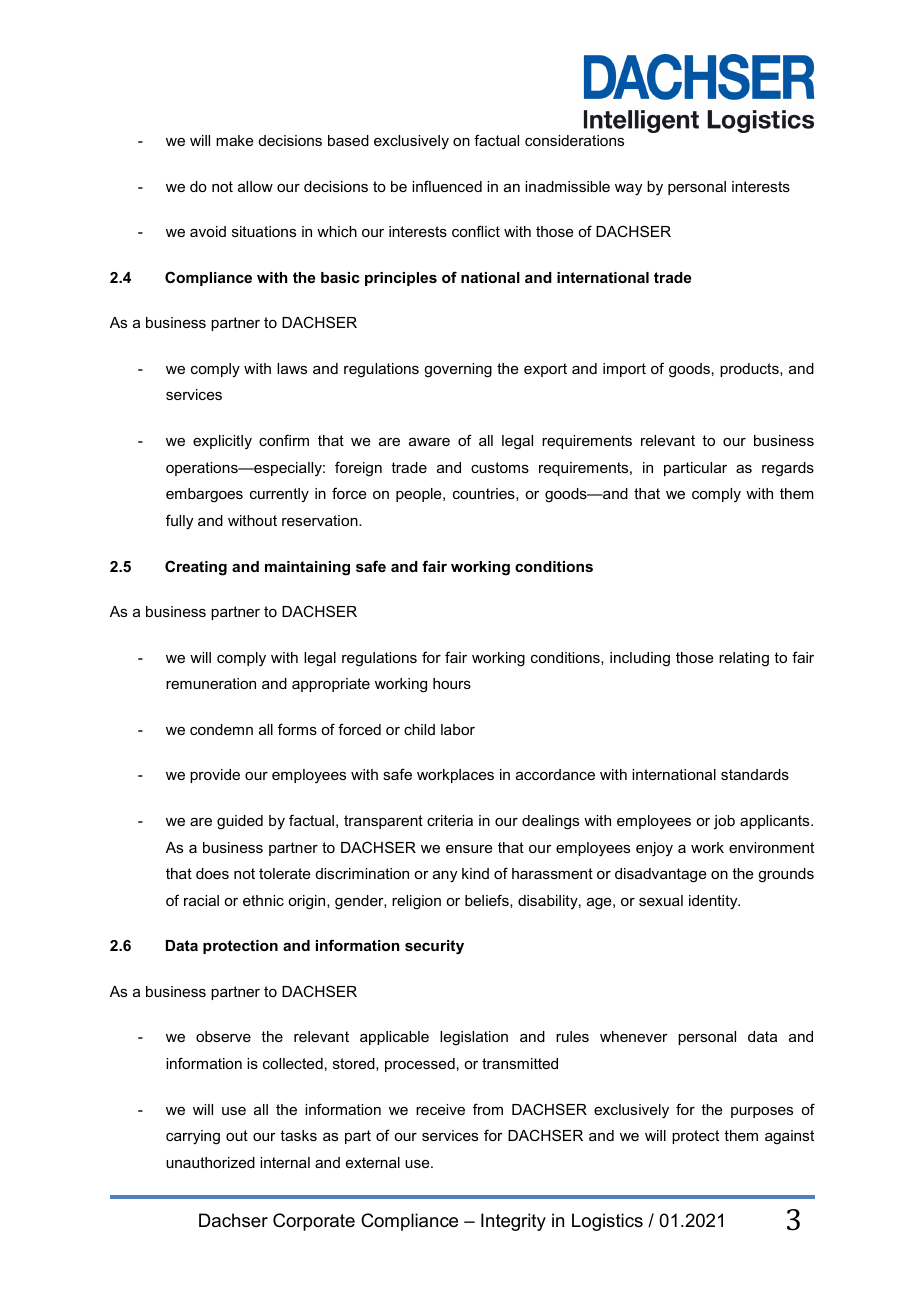  I want to click on influenced, so click(447, 186).
